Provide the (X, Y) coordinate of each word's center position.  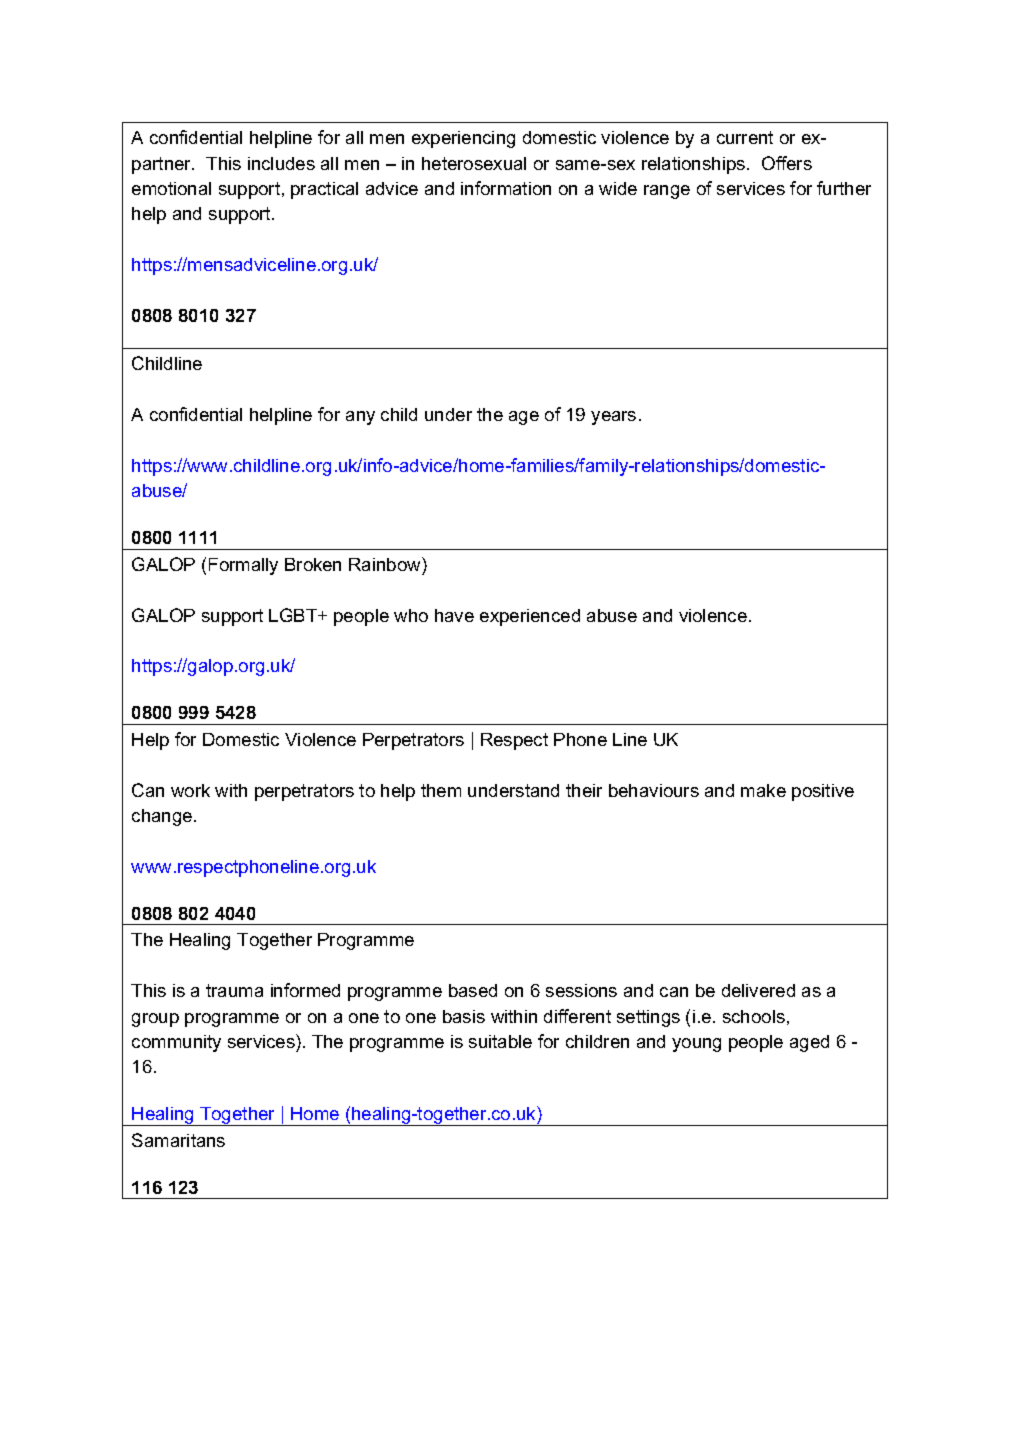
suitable (500, 1041)
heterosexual (474, 163)
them (441, 790)
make (763, 790)
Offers (787, 163)
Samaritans (178, 1140)
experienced (530, 617)
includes (281, 163)
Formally (243, 566)
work (190, 790)
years (613, 418)
